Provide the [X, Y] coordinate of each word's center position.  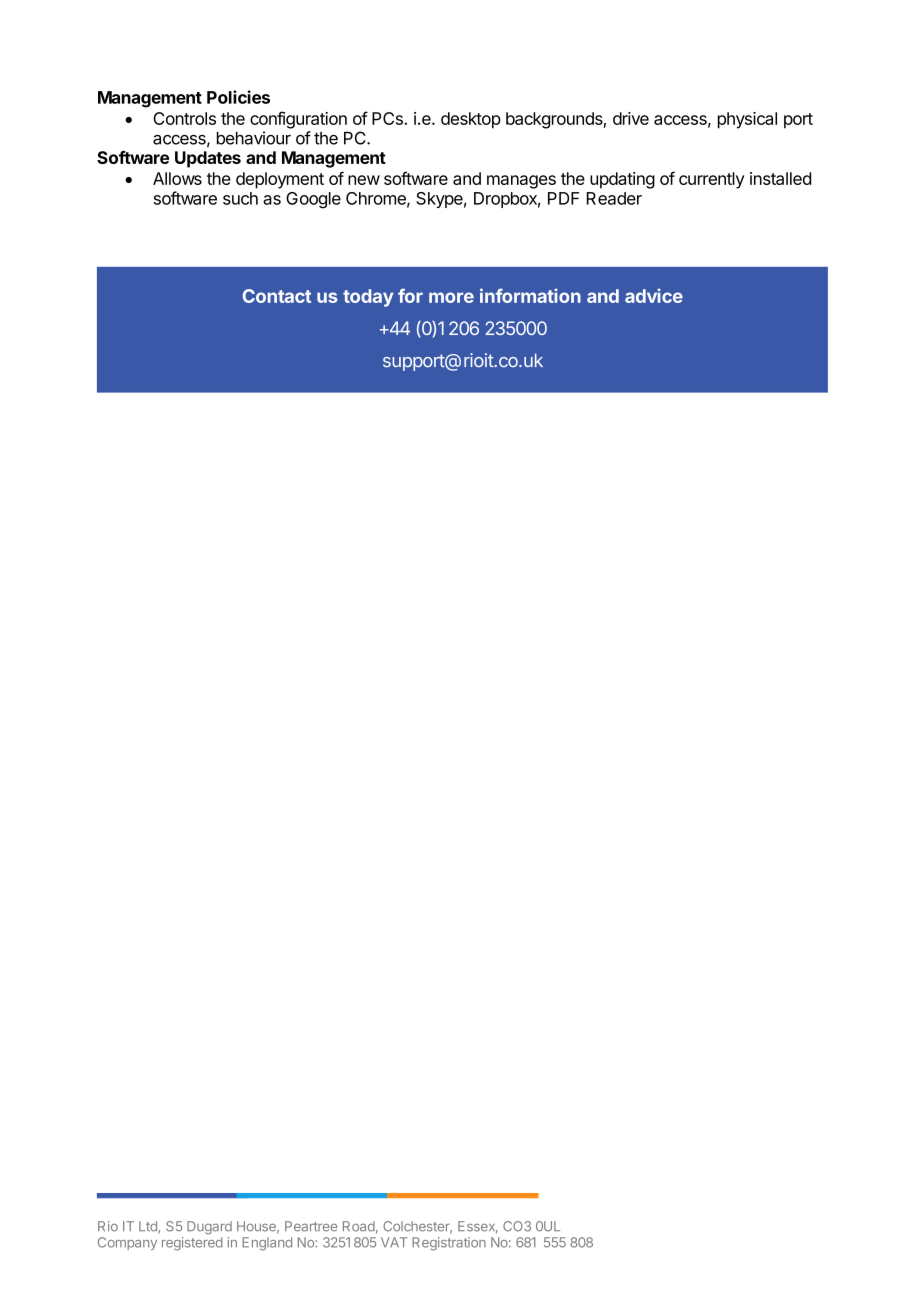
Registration [449, 1244]
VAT [394, 1242]
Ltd [149, 1227]
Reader [614, 198]
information [530, 295]
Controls [184, 118]
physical [747, 120]
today [368, 298]
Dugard [209, 1227]
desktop [471, 120]
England [267, 1244]
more [451, 297]
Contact [277, 296]
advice [654, 295]
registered [192, 1244]
